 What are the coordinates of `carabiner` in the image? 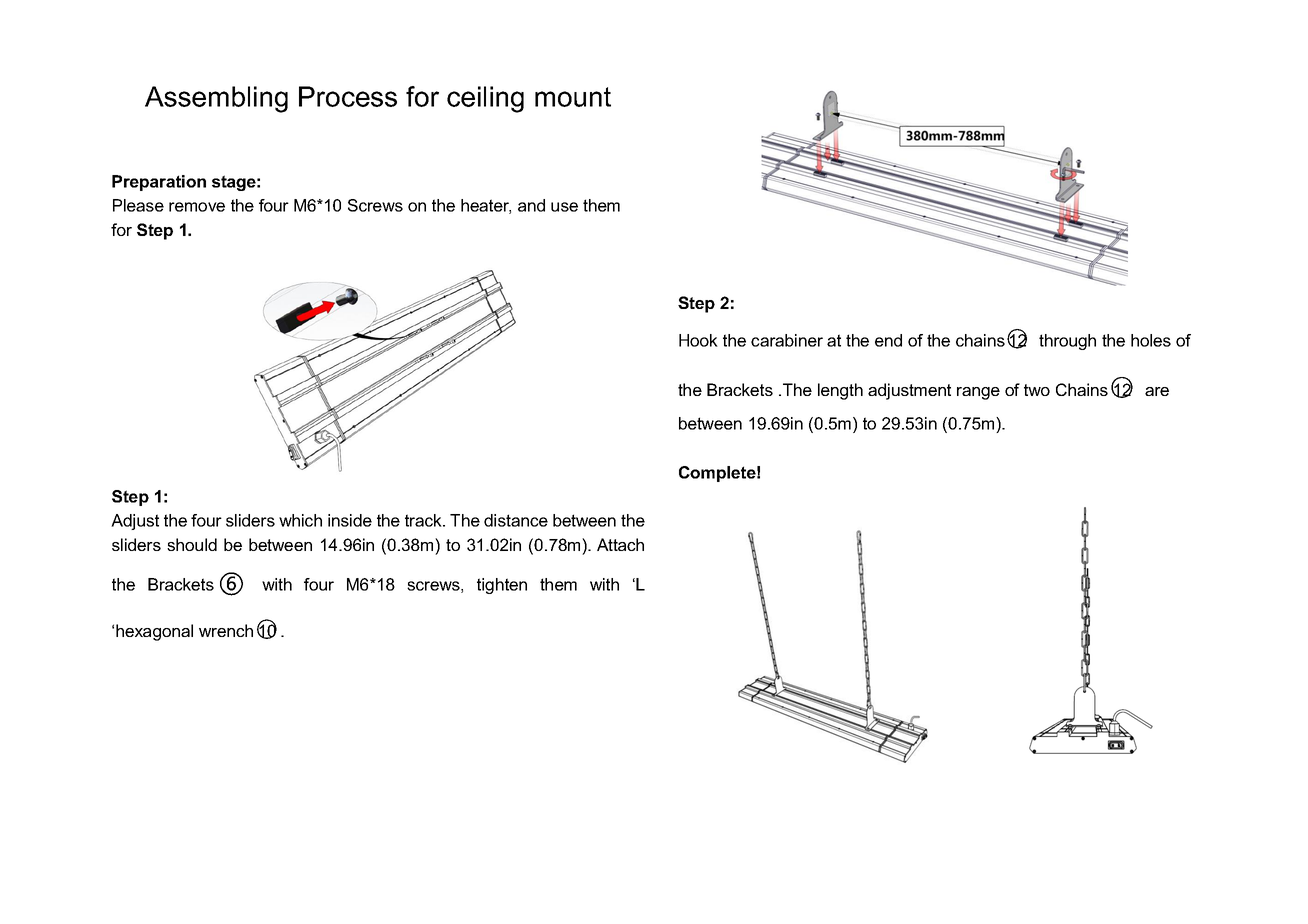 It's located at (787, 340).
